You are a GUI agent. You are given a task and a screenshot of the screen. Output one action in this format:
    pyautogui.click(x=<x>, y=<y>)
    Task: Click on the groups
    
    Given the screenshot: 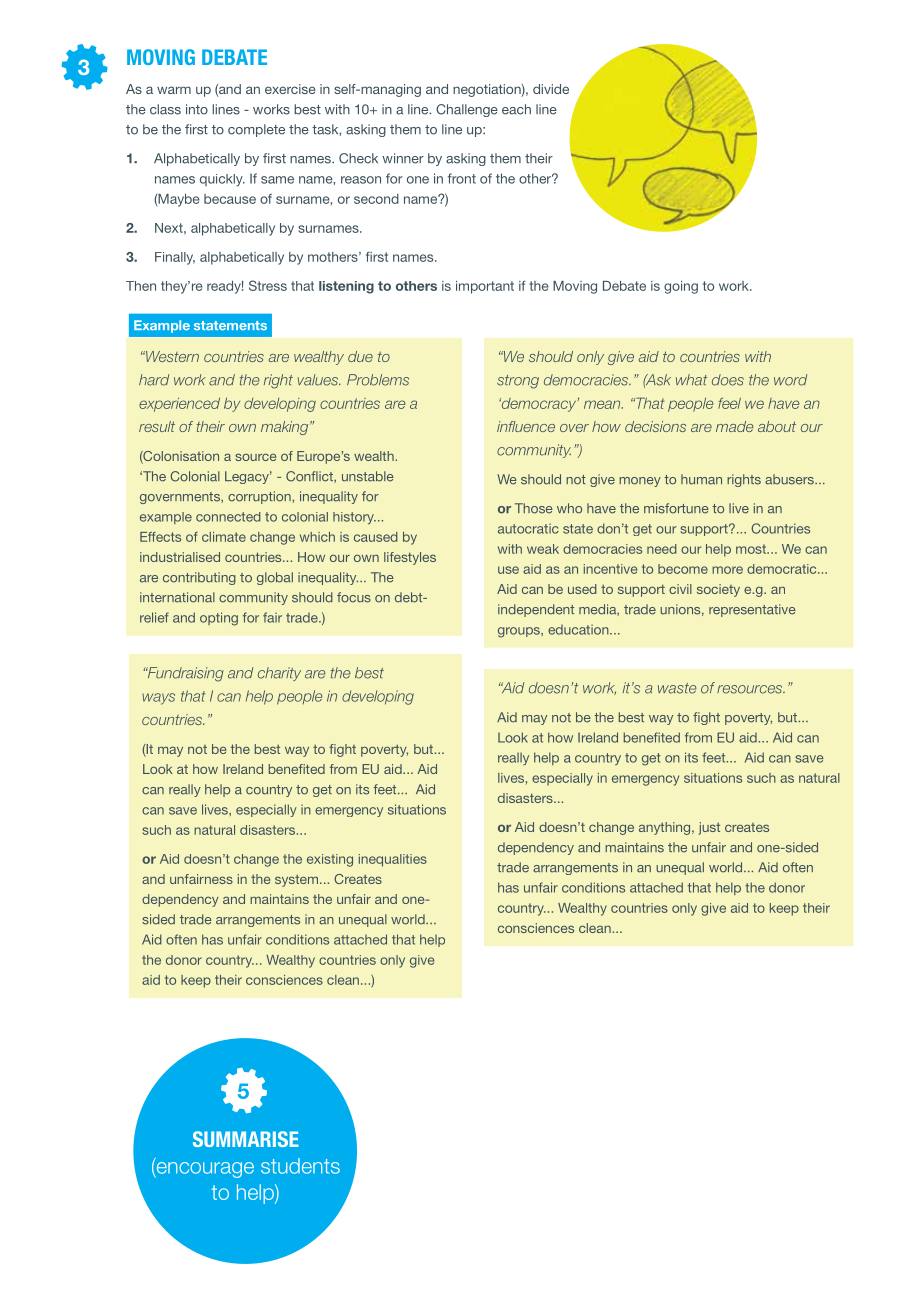 What is the action you would take?
    pyautogui.click(x=520, y=632)
